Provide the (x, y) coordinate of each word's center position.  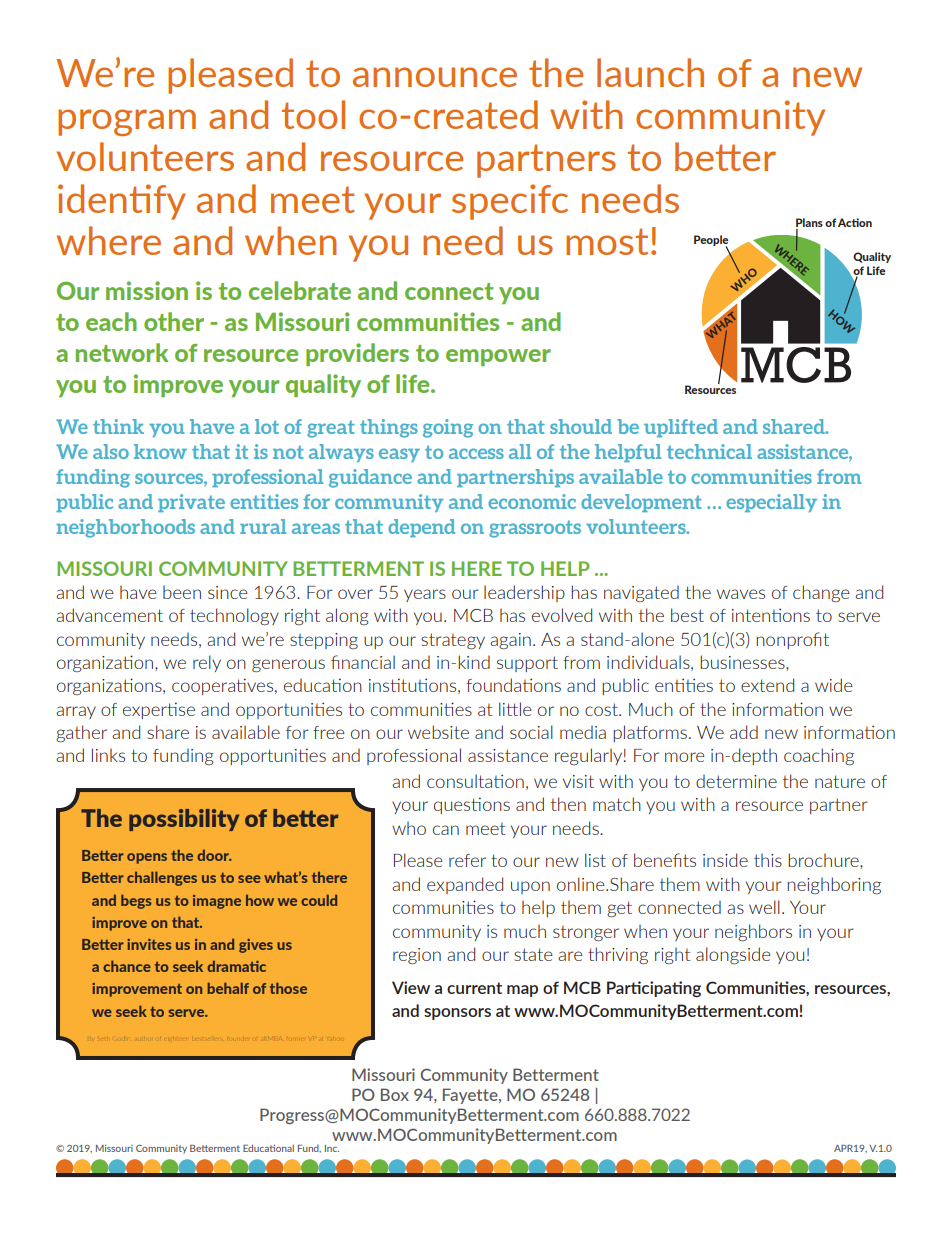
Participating (654, 989)
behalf (228, 988)
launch (650, 72)
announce (435, 77)
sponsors (457, 1014)
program (127, 122)
